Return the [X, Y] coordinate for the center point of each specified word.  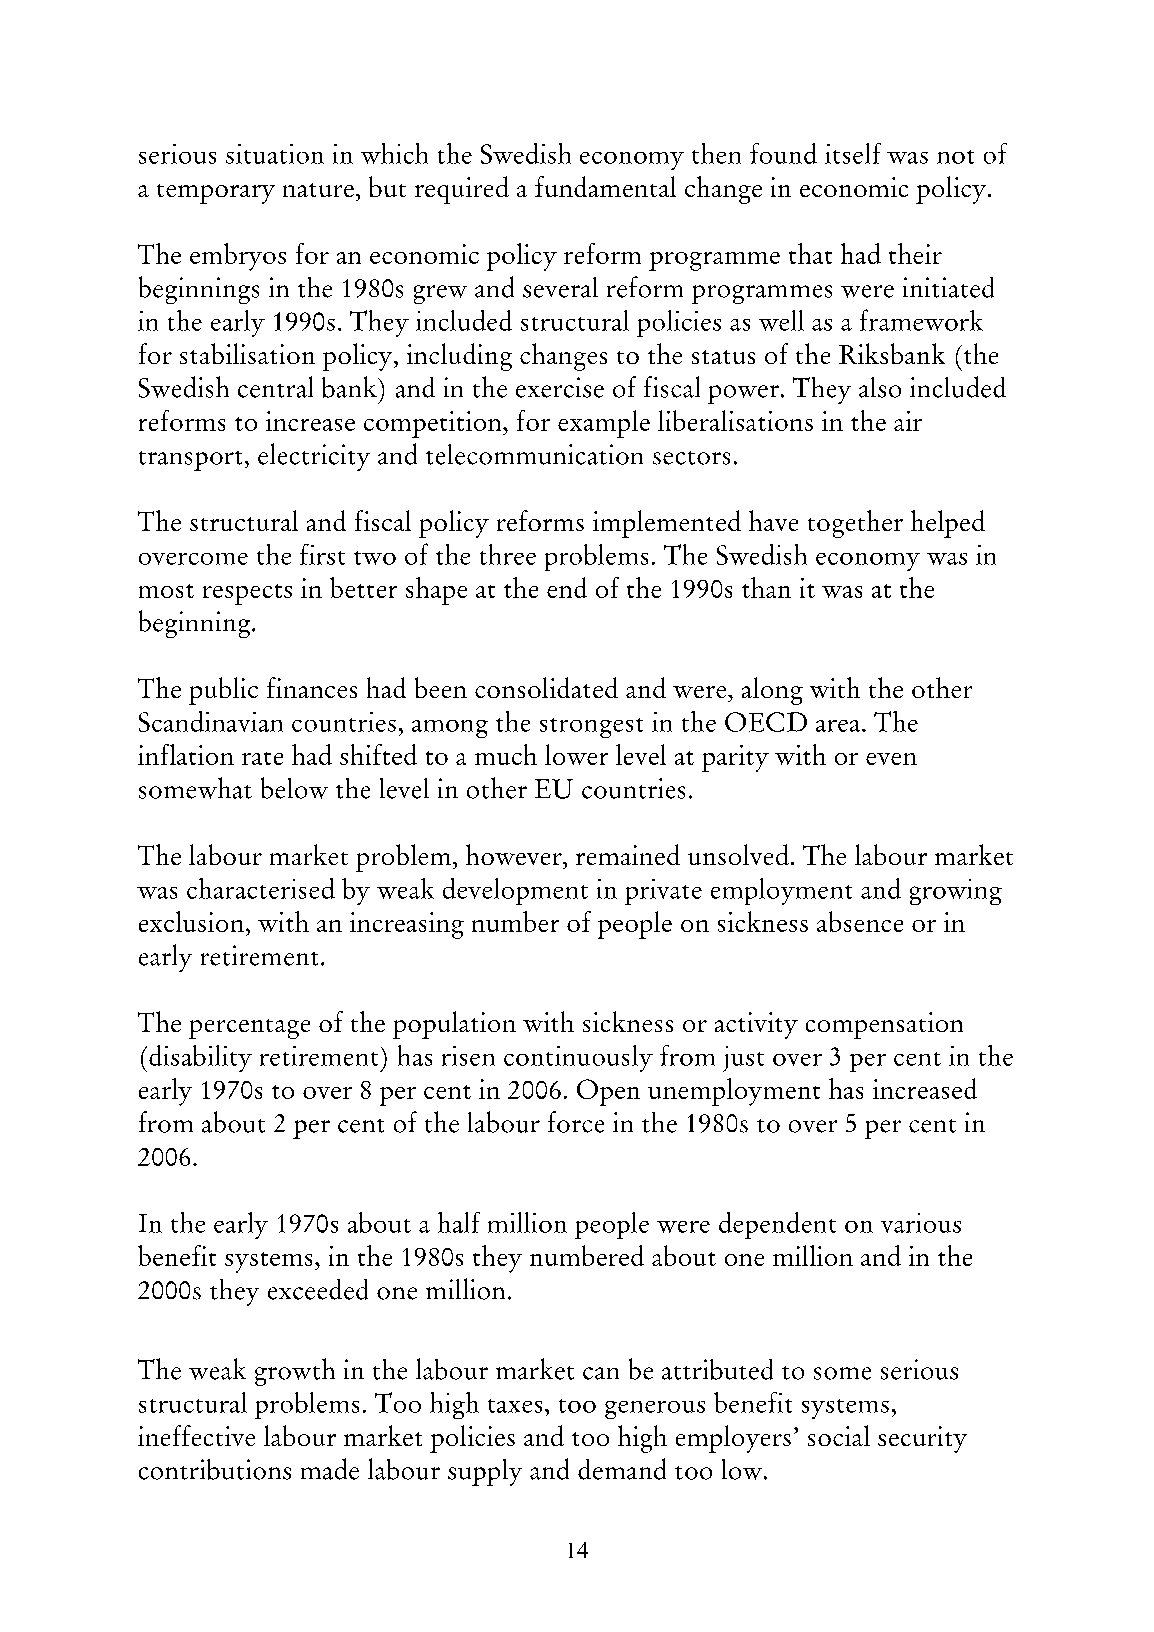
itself [853, 153]
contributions [215, 1469]
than [766, 587]
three [508, 554]
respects [247, 594]
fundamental [605, 186]
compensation [884, 1025]
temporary [216, 194]
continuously [578, 1058]
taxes [515, 1406]
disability [200, 1058]
